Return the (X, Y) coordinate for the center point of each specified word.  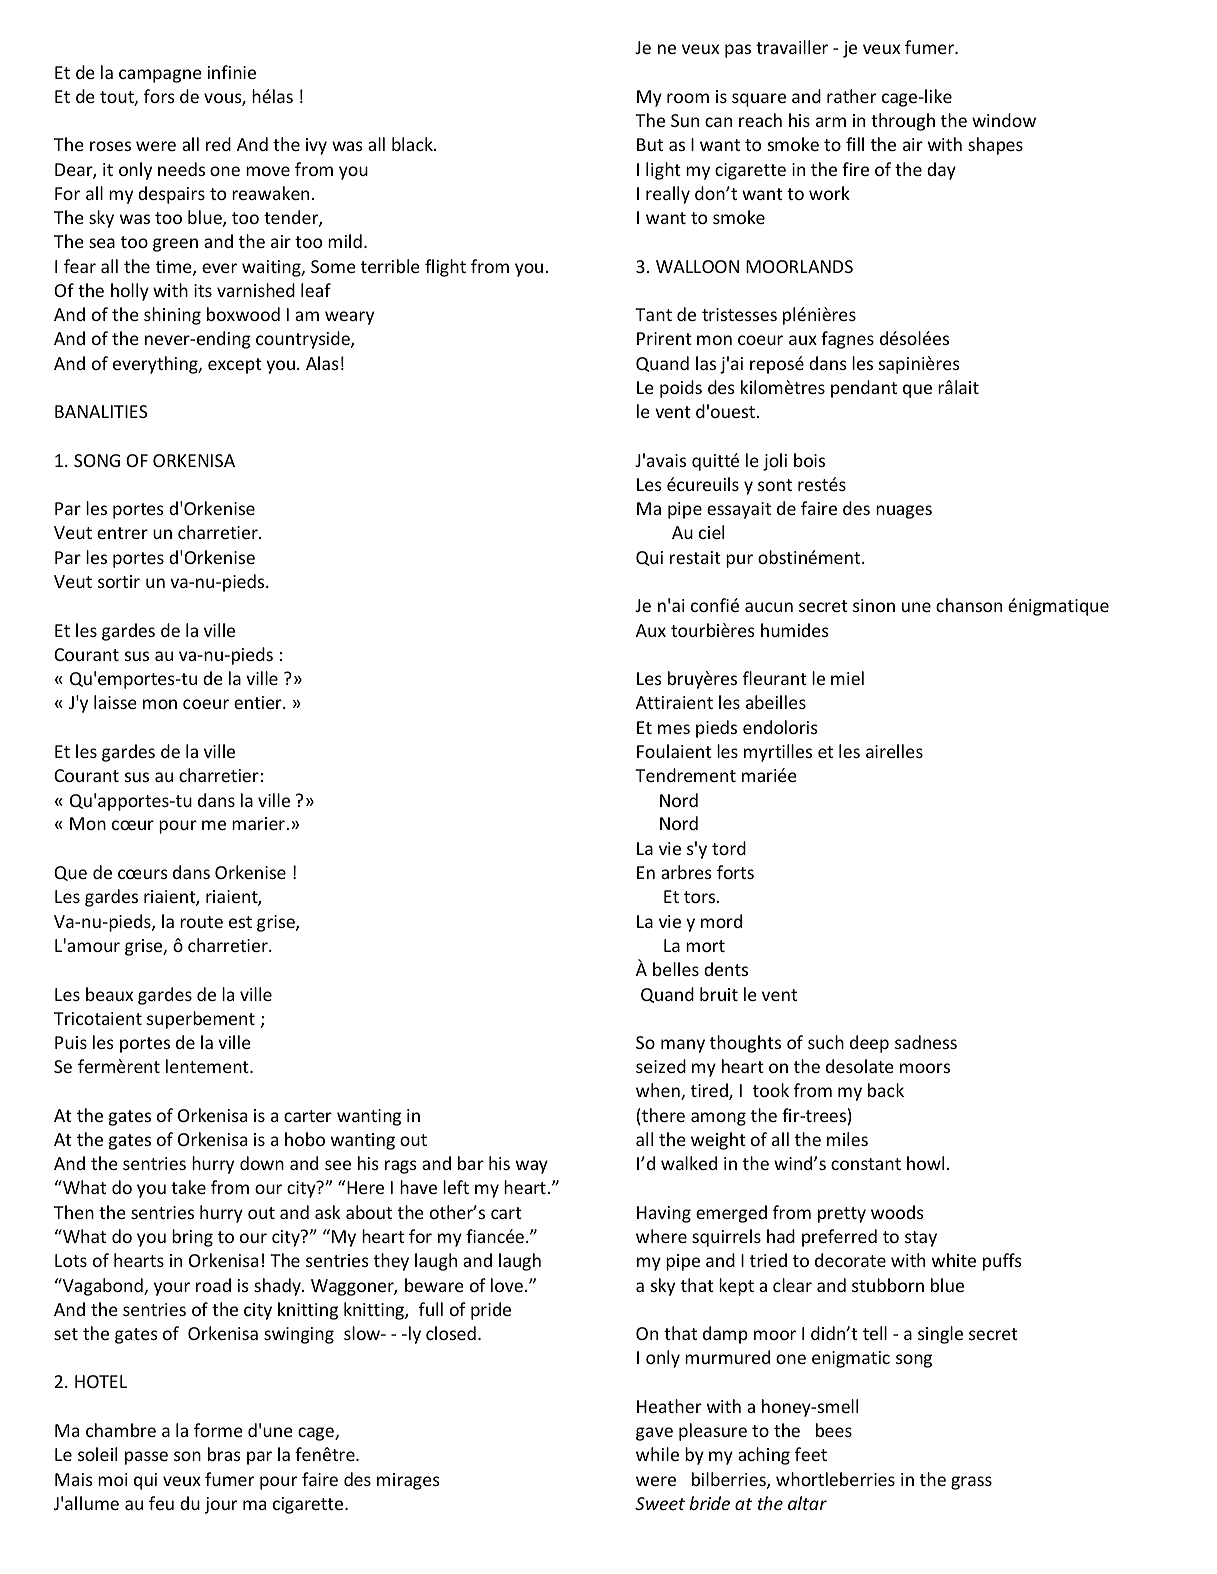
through (903, 122)
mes (674, 729)
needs (181, 169)
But (650, 144)
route (201, 922)
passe (146, 1458)
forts (735, 872)
